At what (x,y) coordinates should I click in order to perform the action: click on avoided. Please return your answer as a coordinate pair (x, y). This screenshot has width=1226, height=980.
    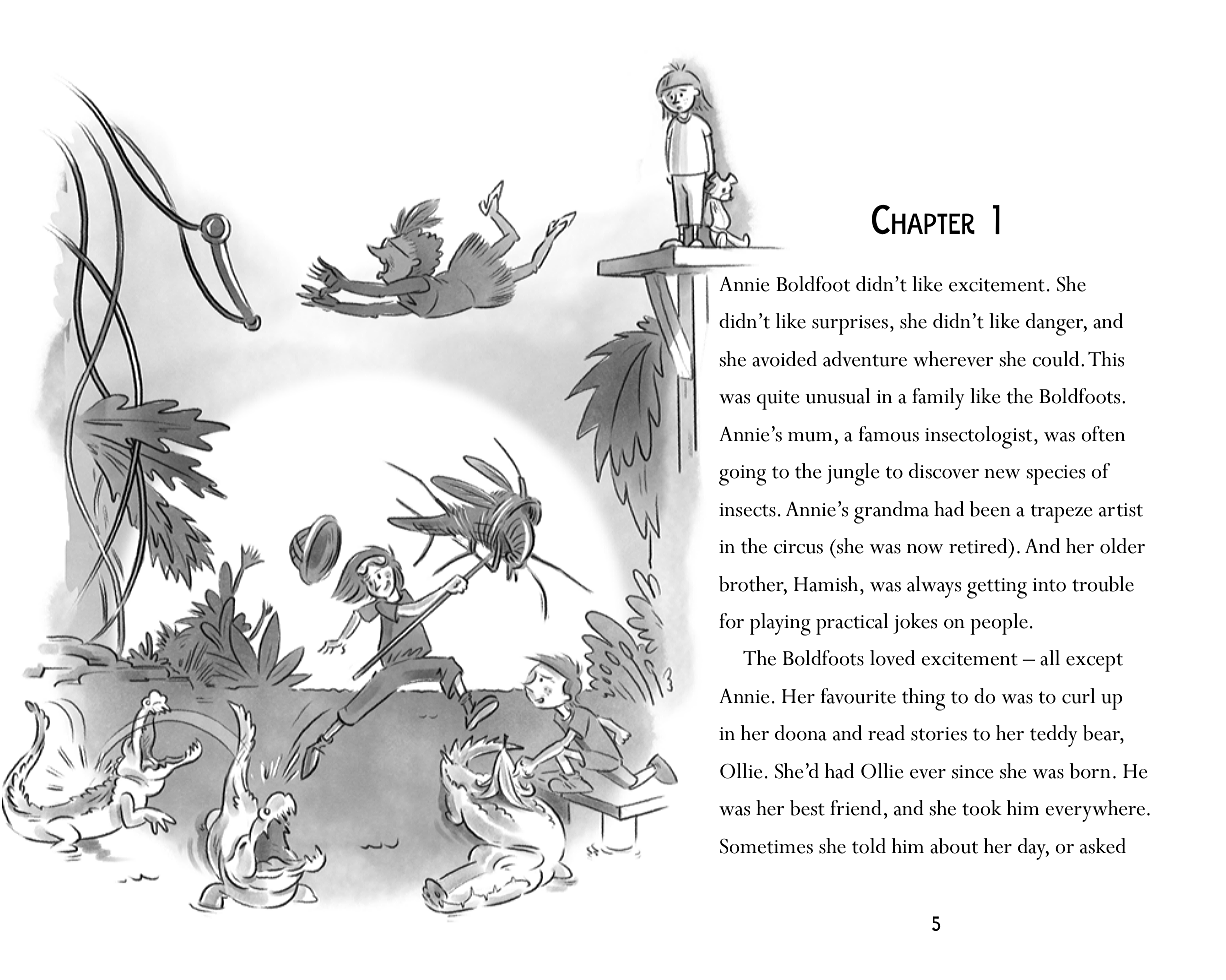
    Looking at the image, I should click on (784, 359).
